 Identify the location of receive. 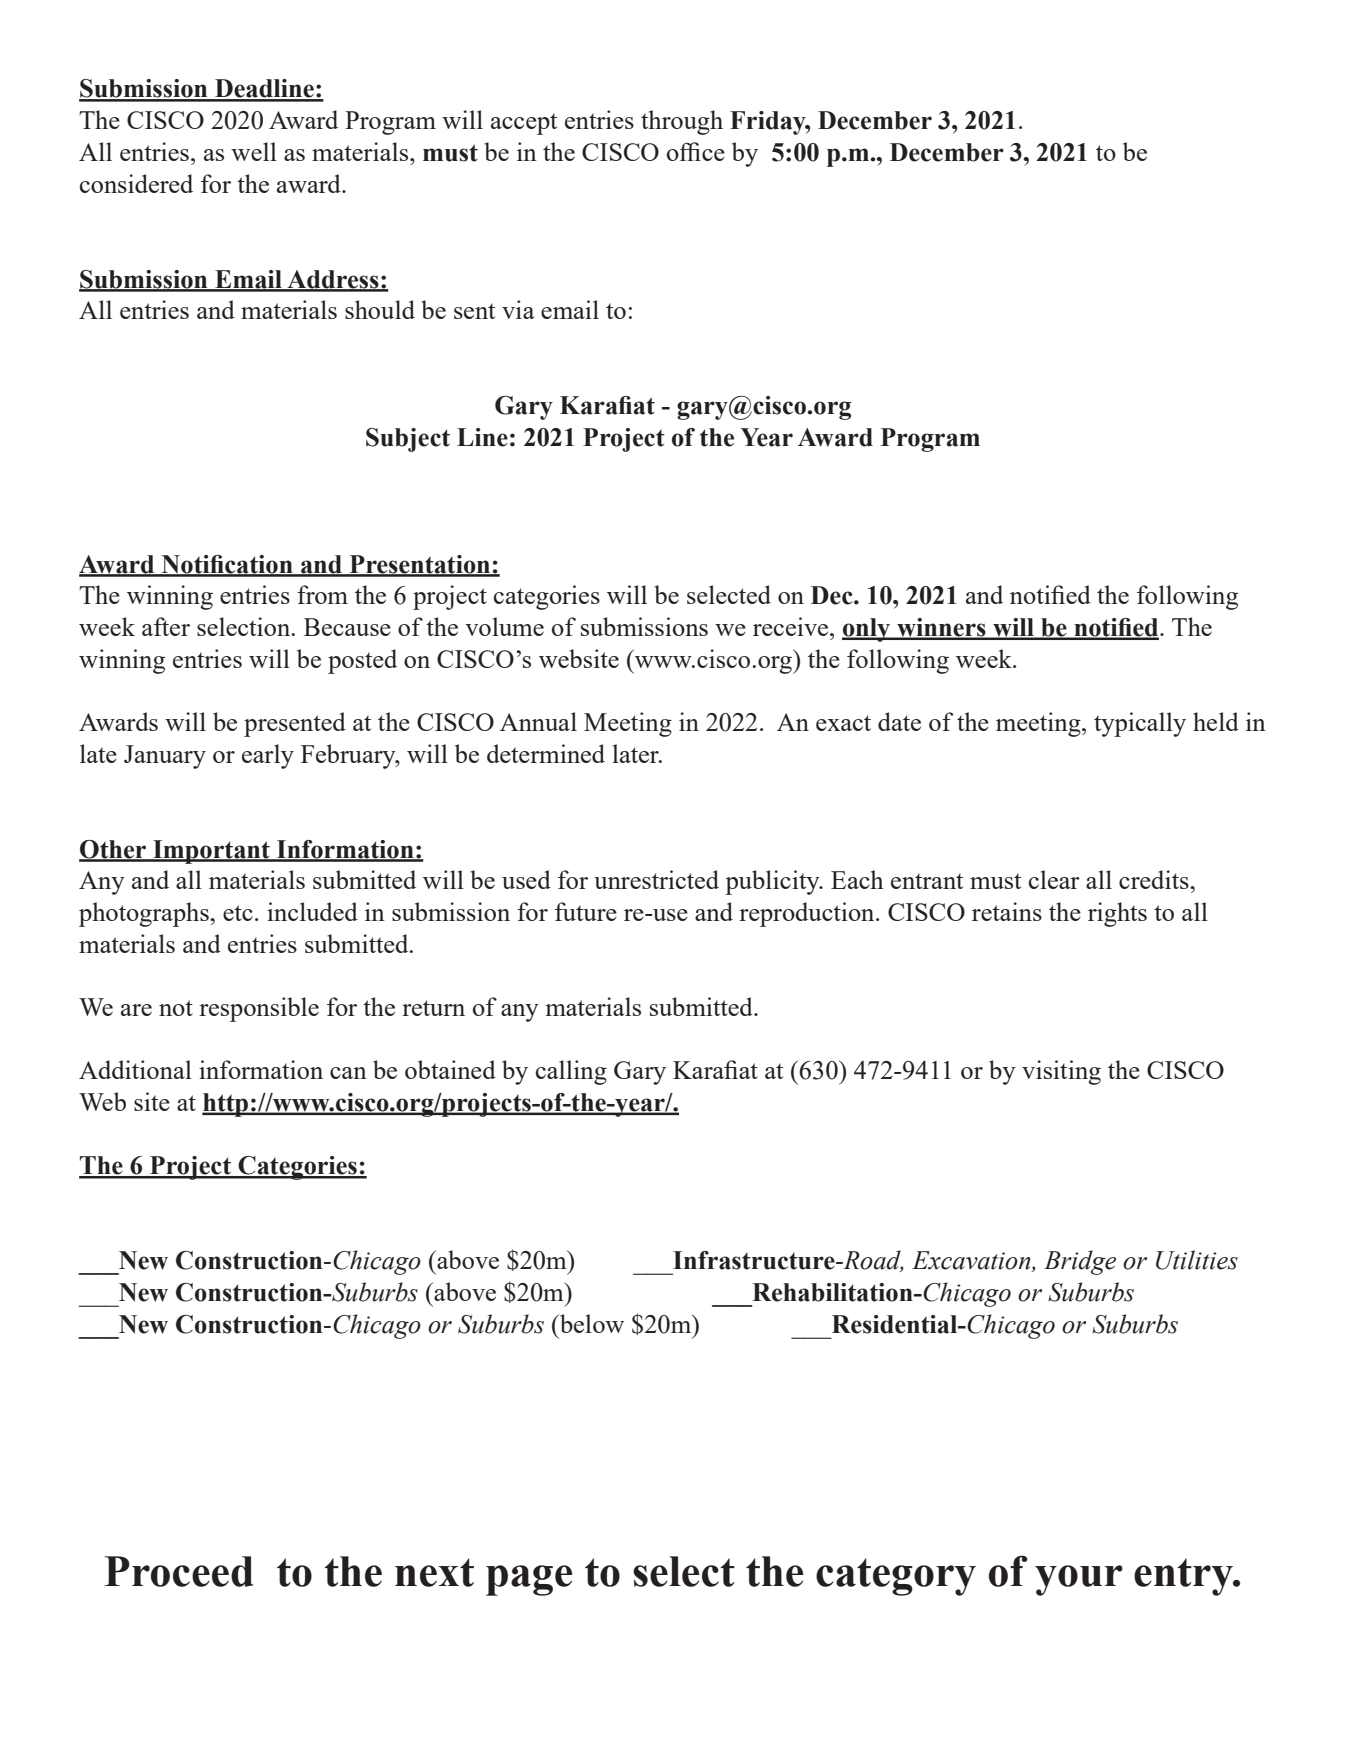
(792, 626).
